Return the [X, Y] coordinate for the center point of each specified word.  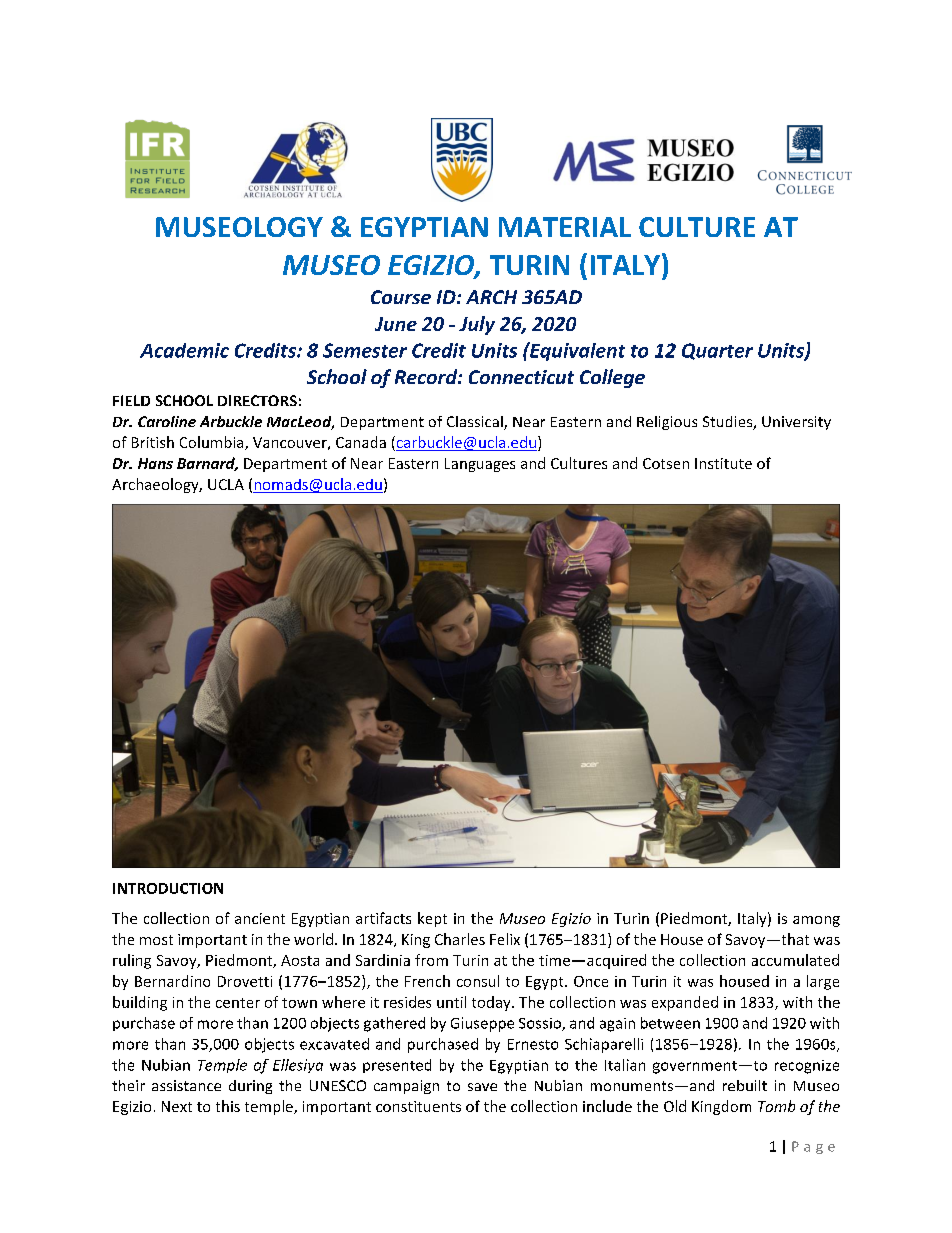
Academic [184, 350]
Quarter [717, 351]
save [482, 1087]
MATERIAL [565, 227]
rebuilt [745, 1085]
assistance [186, 1085]
